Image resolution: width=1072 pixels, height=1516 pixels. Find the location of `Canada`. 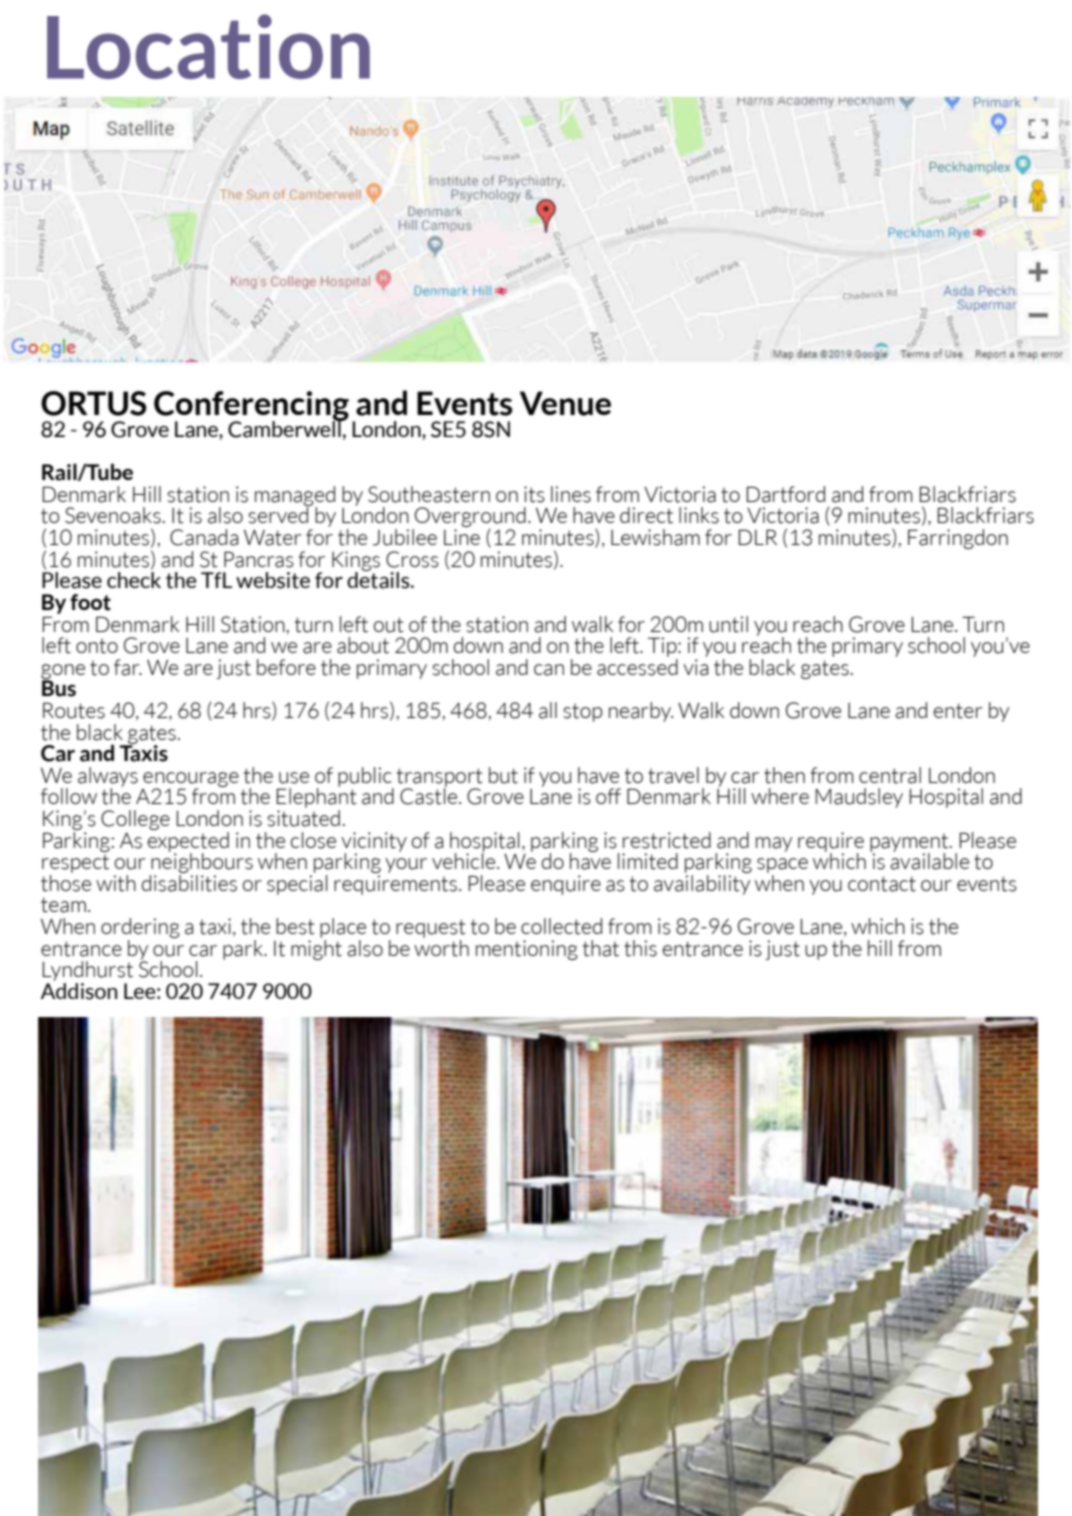

Canada is located at coordinates (204, 537).
